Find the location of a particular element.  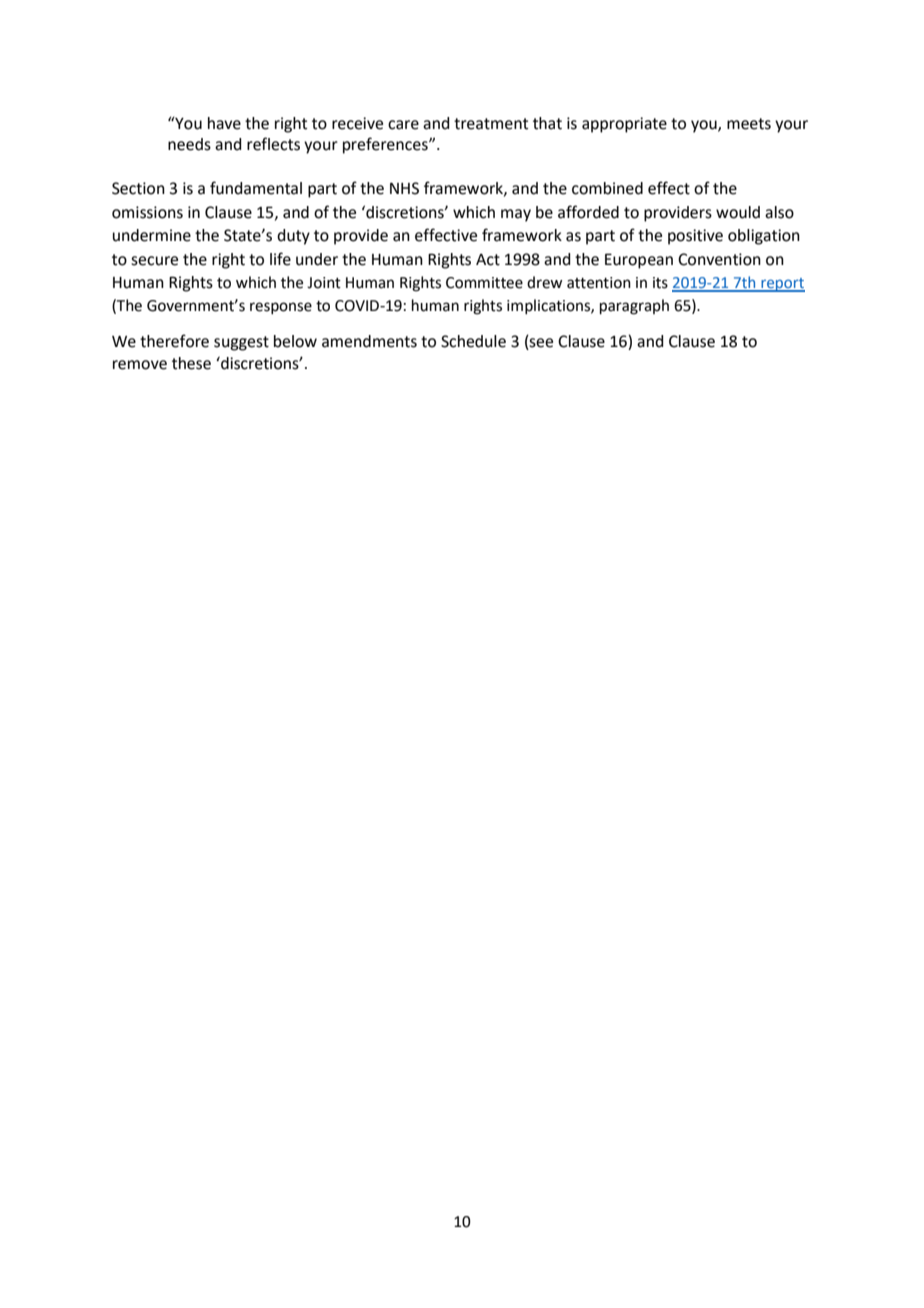

Act is located at coordinates (488, 260).
